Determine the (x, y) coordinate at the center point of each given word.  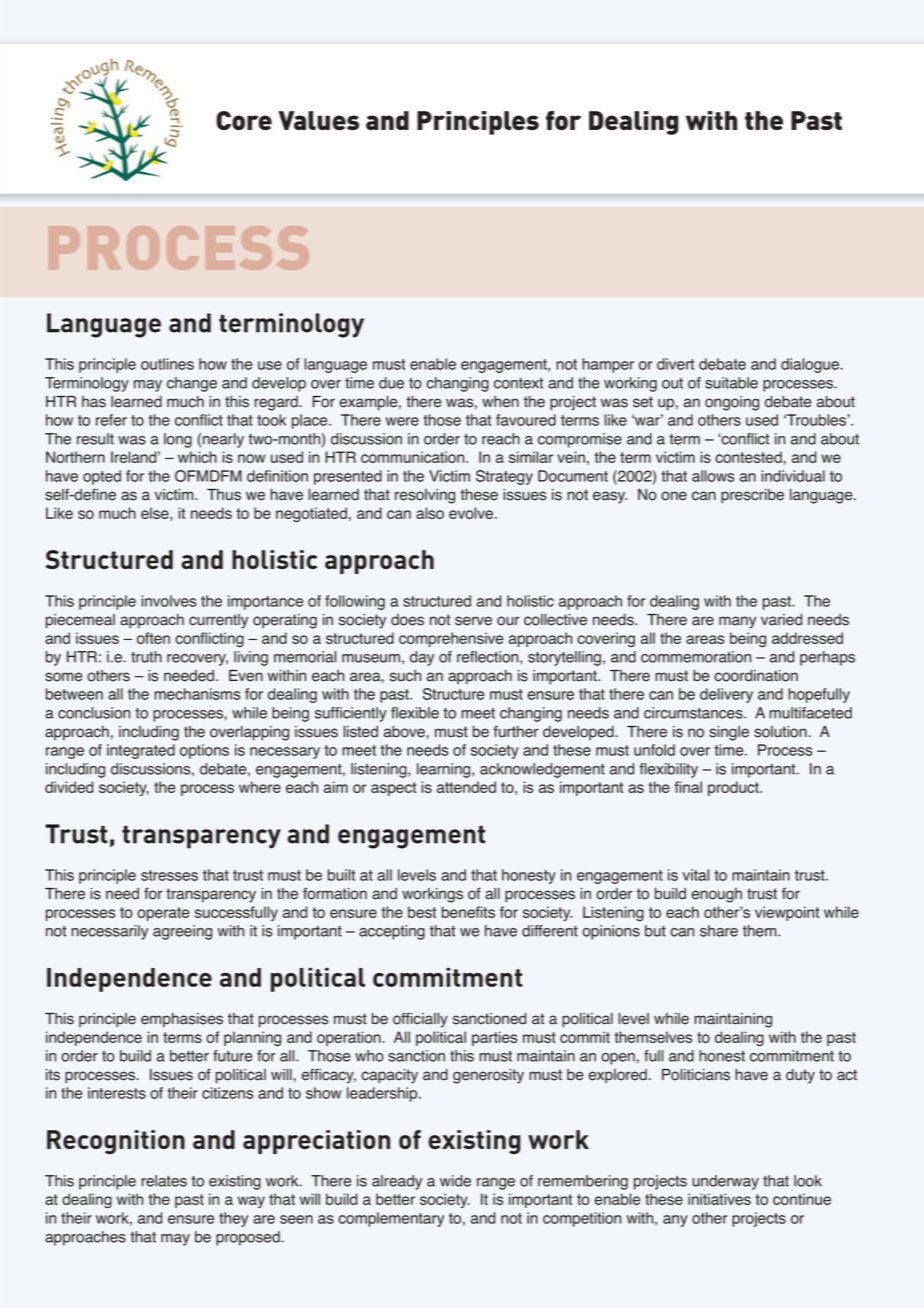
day (422, 658)
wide (455, 1181)
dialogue (811, 365)
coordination (756, 676)
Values (318, 120)
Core (244, 120)
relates (164, 1181)
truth (146, 657)
